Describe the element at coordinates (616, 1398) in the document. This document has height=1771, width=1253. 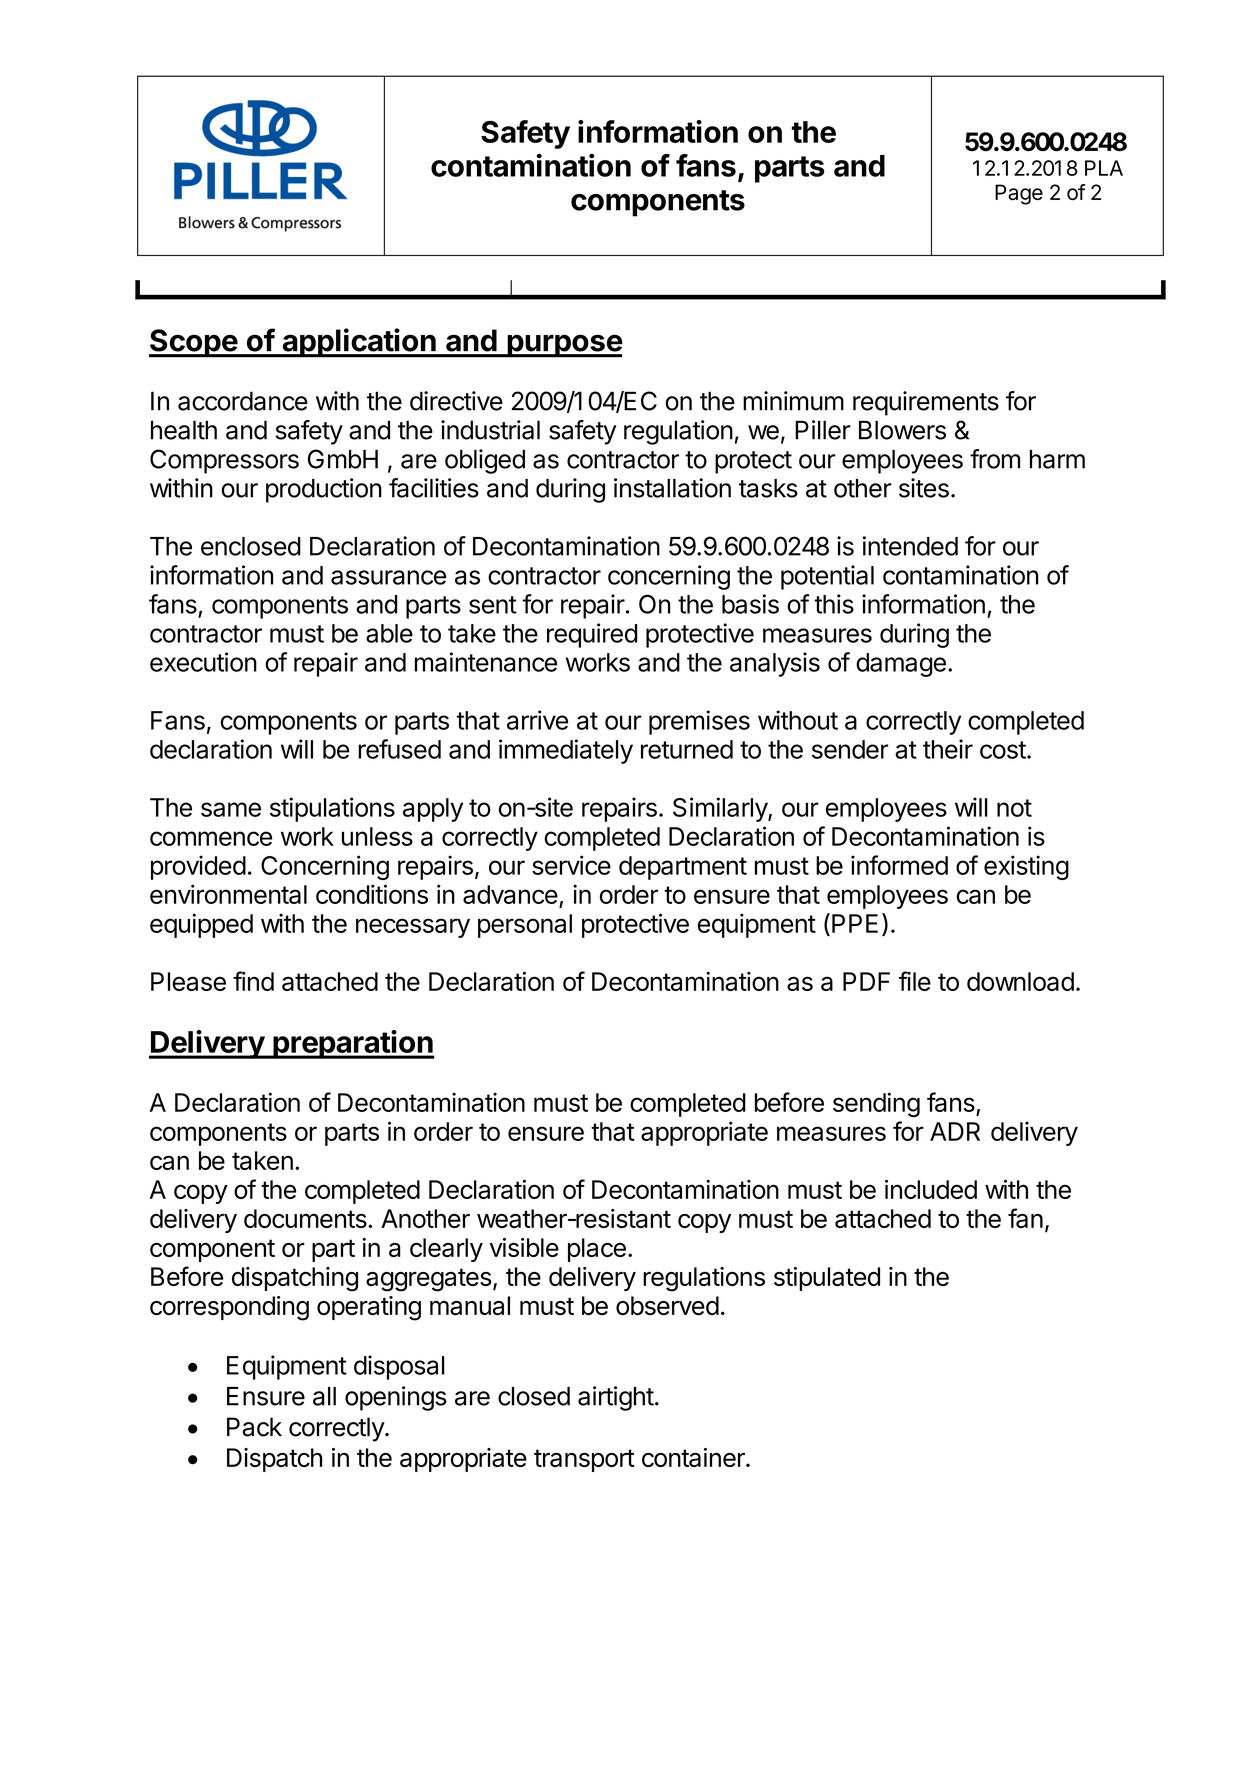
I see `airtight` at that location.
